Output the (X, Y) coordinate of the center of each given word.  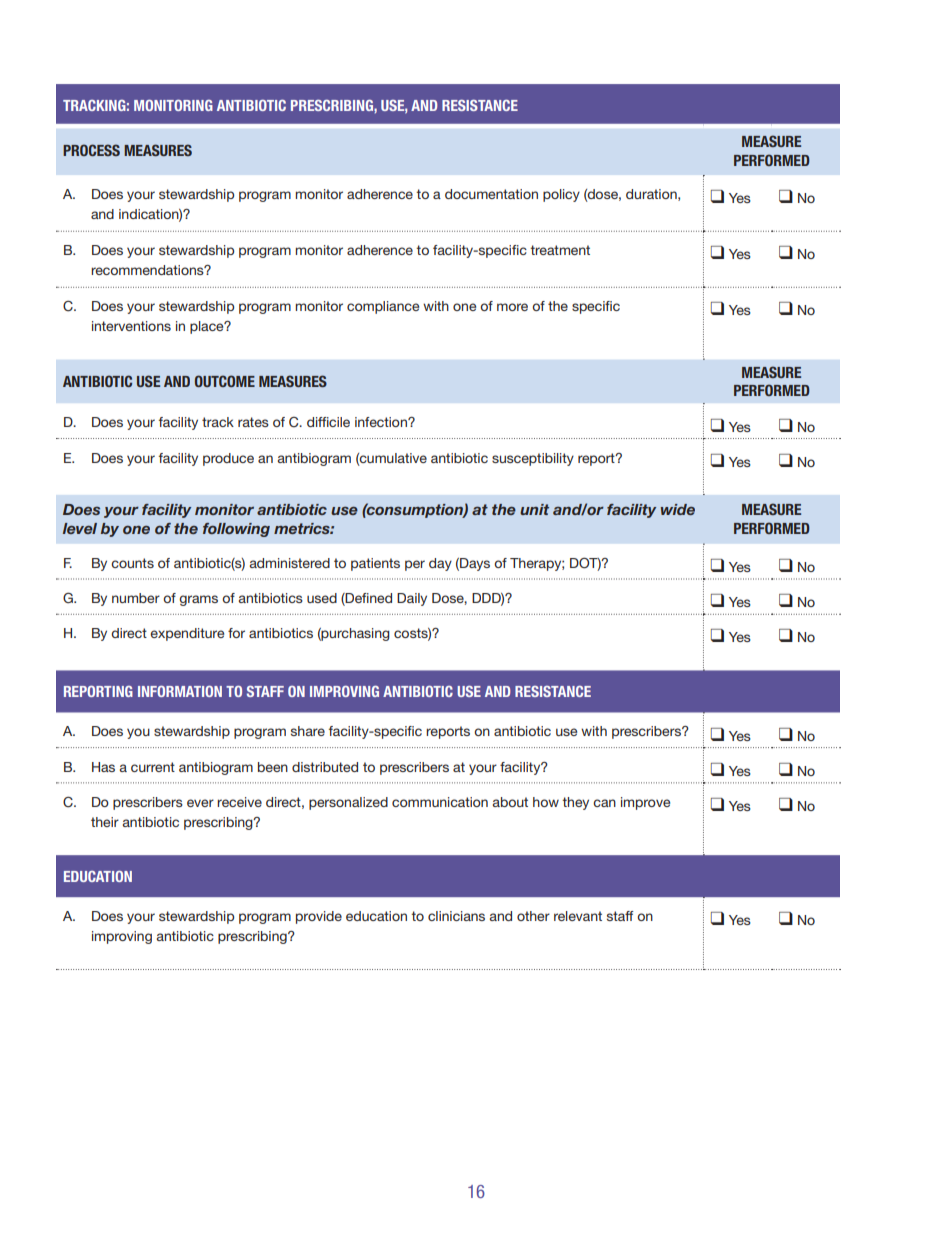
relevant (578, 916)
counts (132, 563)
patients (375, 564)
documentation (491, 194)
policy (561, 195)
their (105, 822)
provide (319, 917)
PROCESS (91, 150)
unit (534, 509)
